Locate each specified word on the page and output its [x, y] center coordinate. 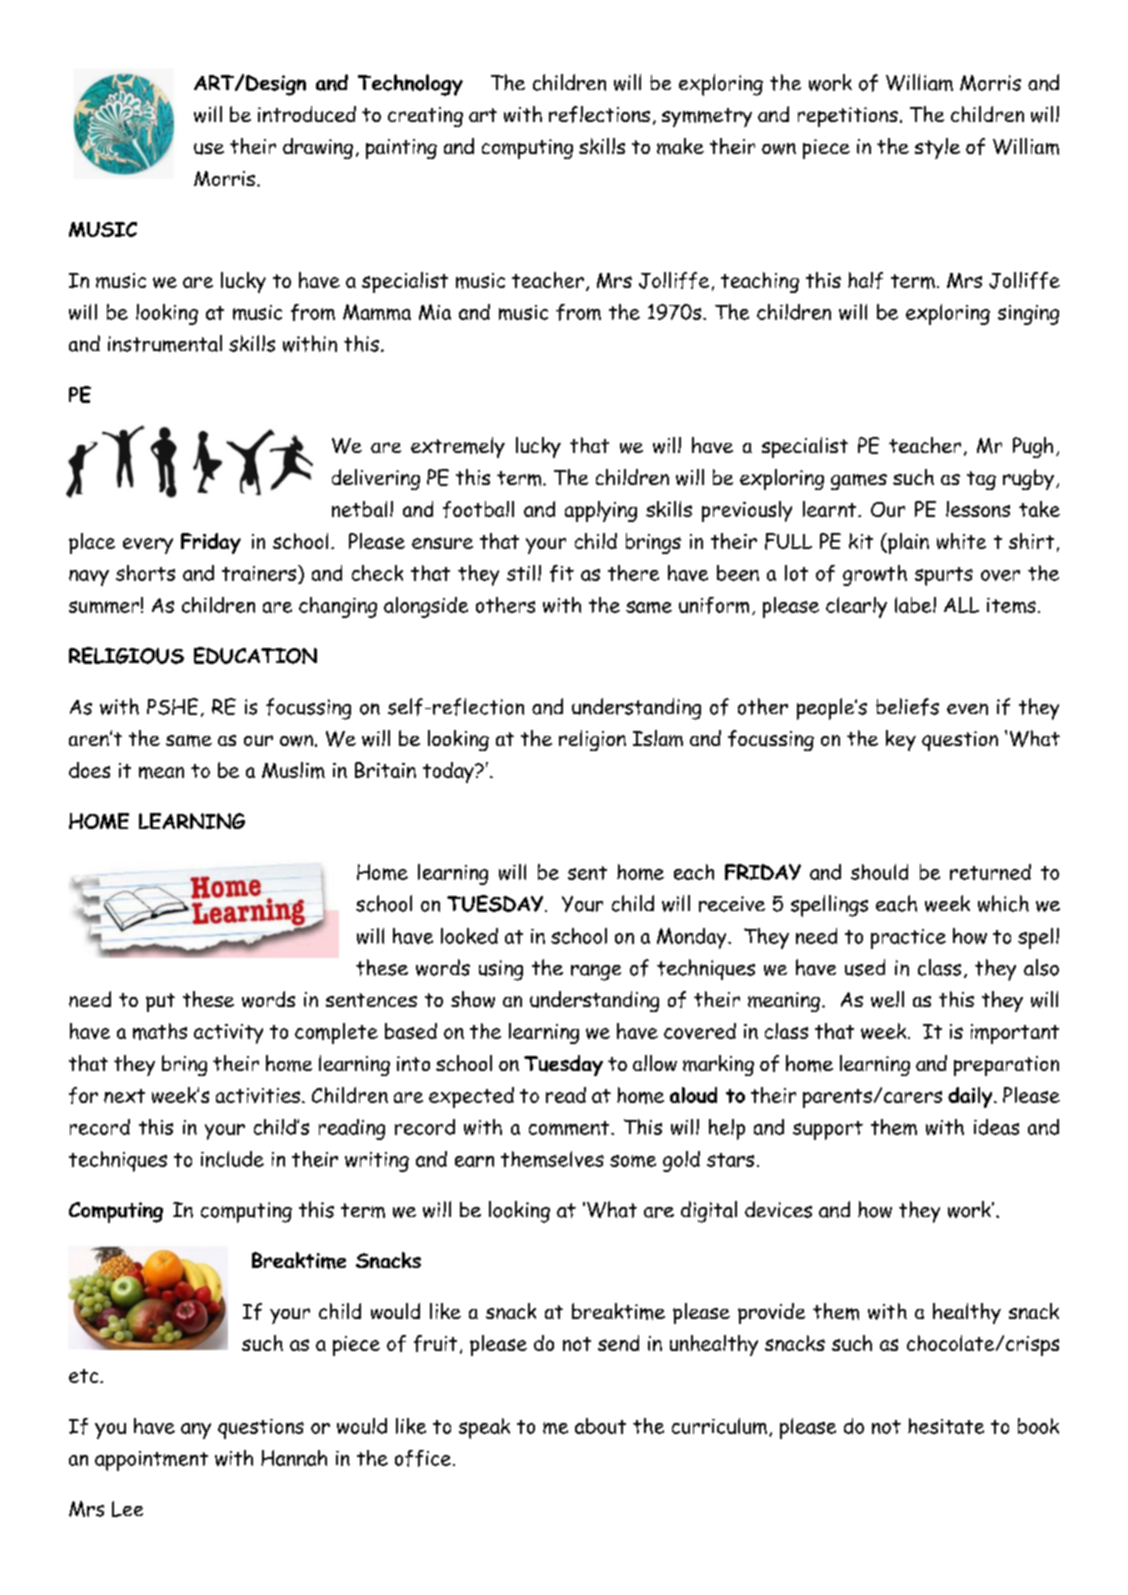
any [196, 1431]
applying [601, 511]
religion [592, 740]
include [232, 1159]
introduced [307, 114]
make [680, 146]
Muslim [293, 770]
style [937, 148]
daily [971, 1097]
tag [981, 480]
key [901, 740]
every [148, 546]
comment [570, 1128]
